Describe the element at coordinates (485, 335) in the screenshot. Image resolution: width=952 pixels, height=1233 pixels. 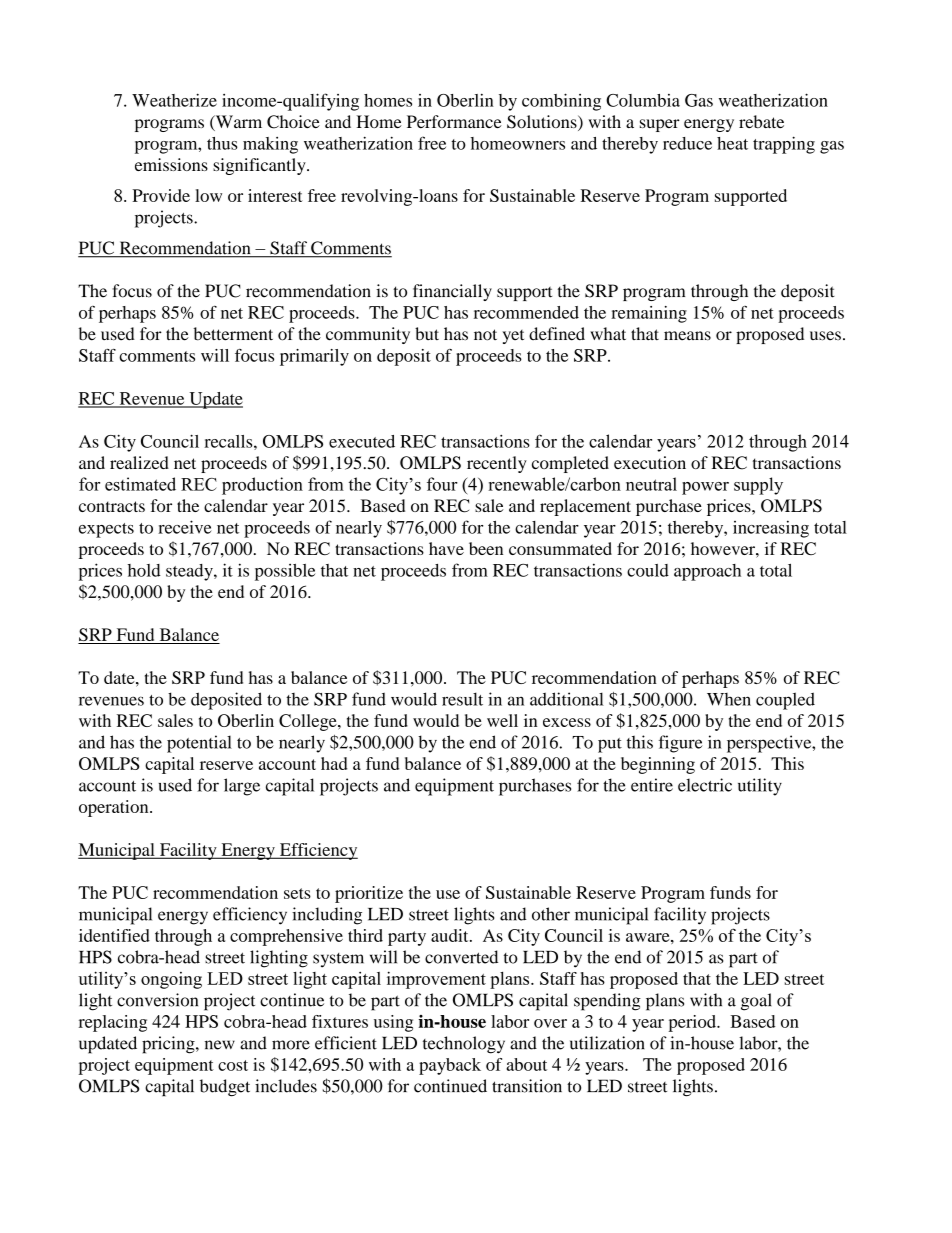
I see `not` at that location.
